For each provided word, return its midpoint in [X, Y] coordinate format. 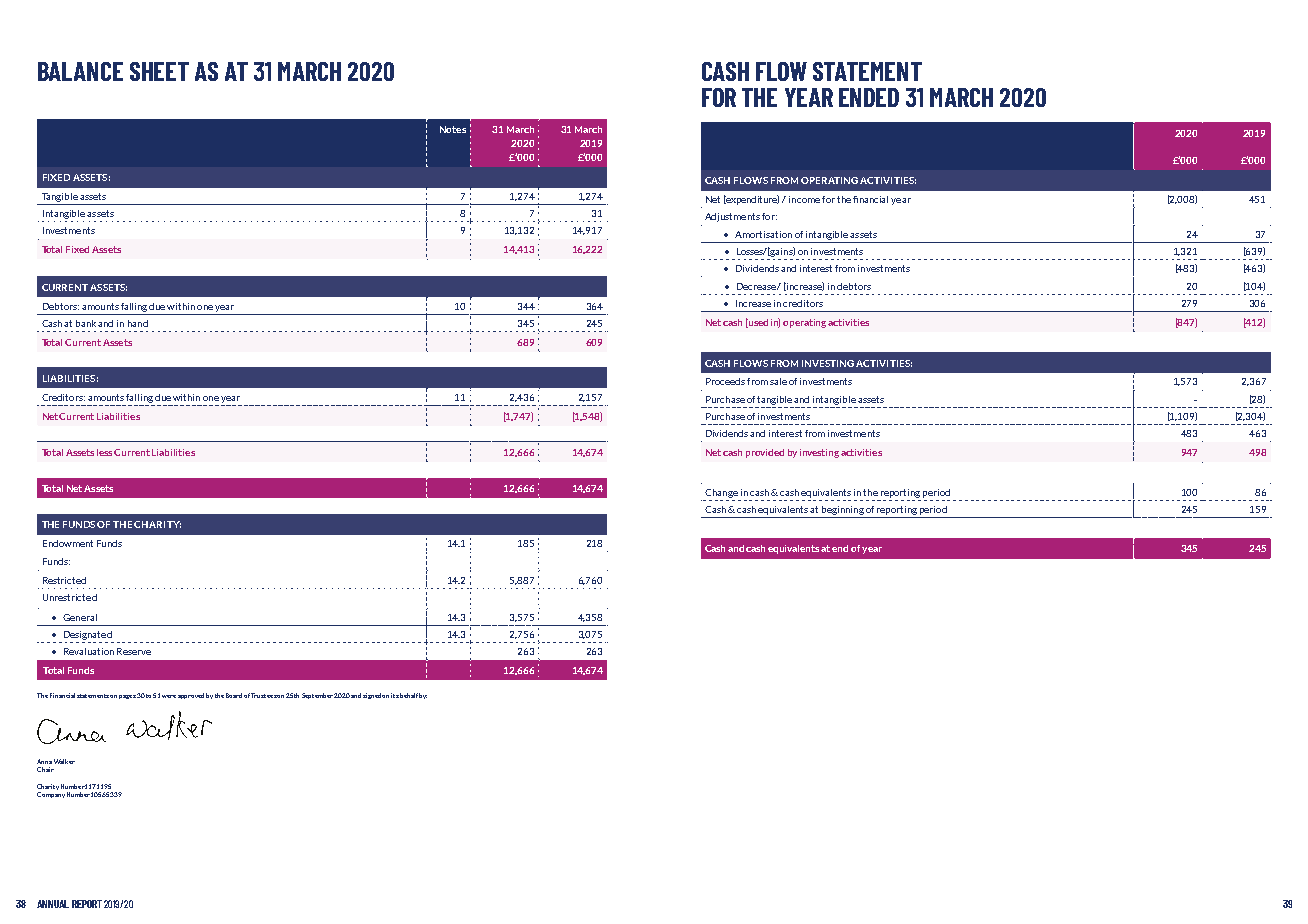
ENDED [869, 97]
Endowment [68, 543]
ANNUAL [53, 904]
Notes [453, 129]
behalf [409, 695]
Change [721, 493]
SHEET [159, 71]
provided [765, 453]
